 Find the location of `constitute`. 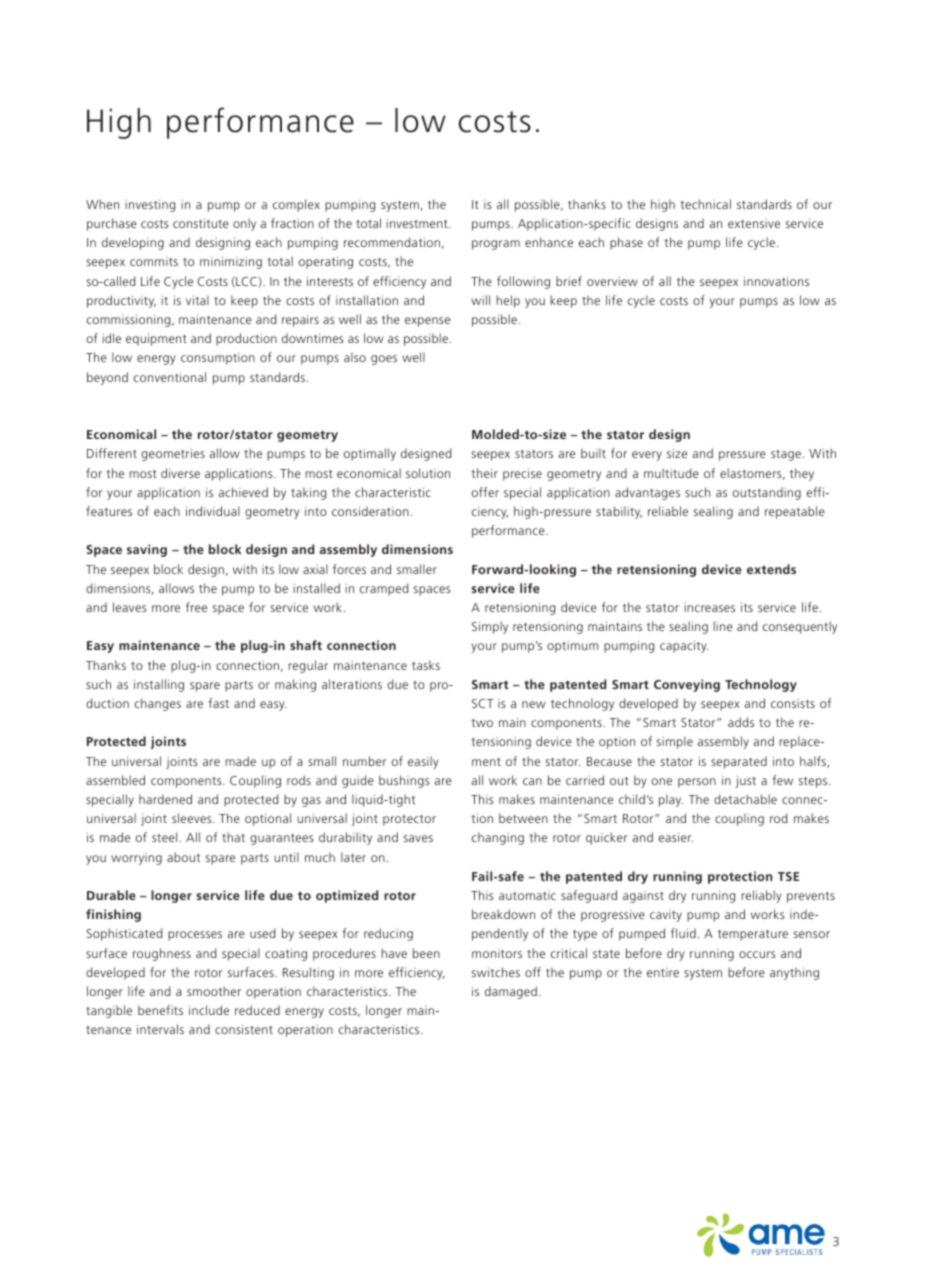

constitute is located at coordinates (201, 223).
